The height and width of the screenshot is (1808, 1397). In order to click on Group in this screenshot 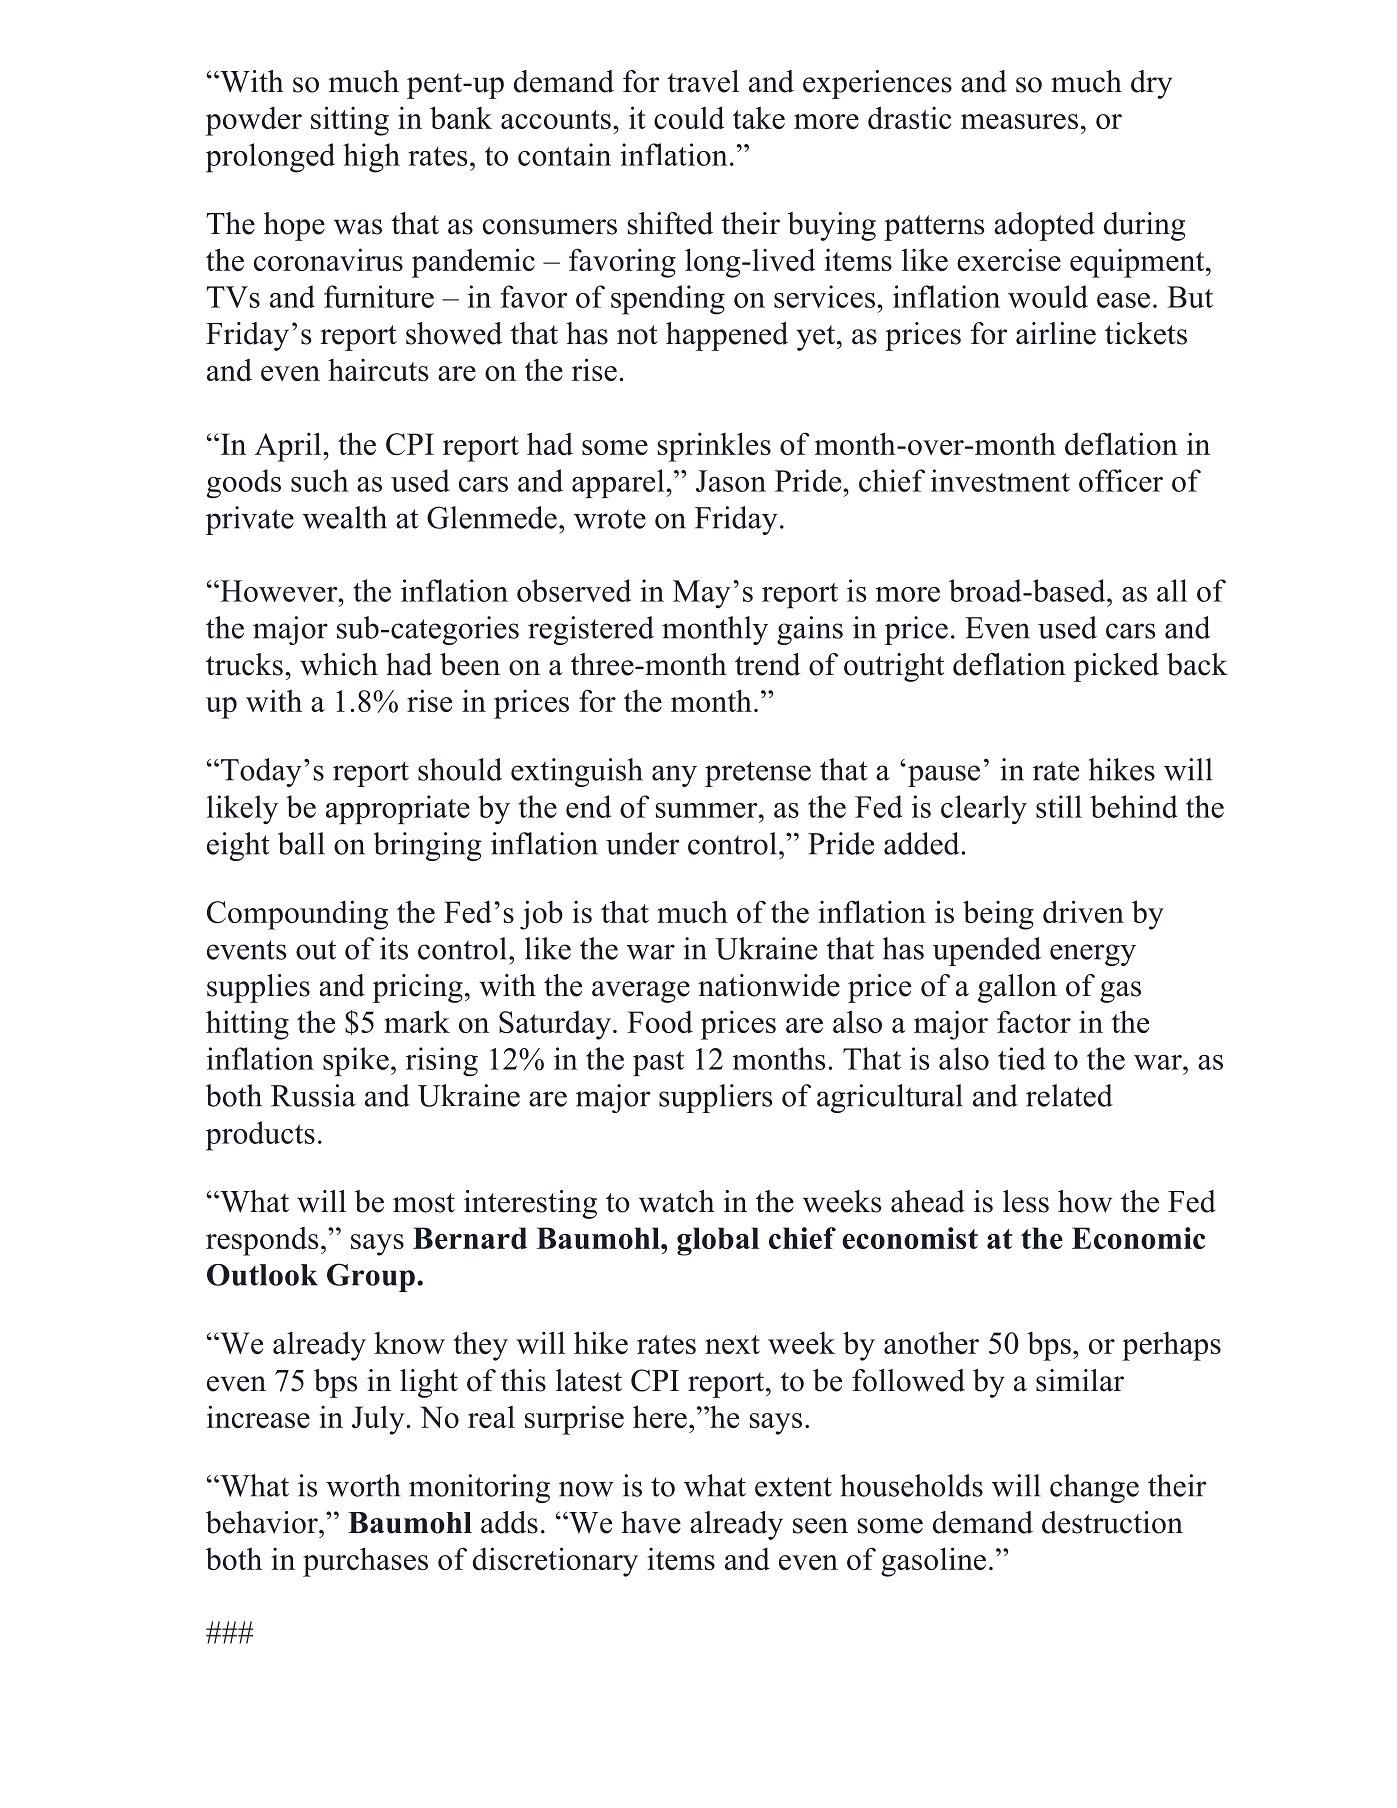, I will do `click(371, 1277)`.
